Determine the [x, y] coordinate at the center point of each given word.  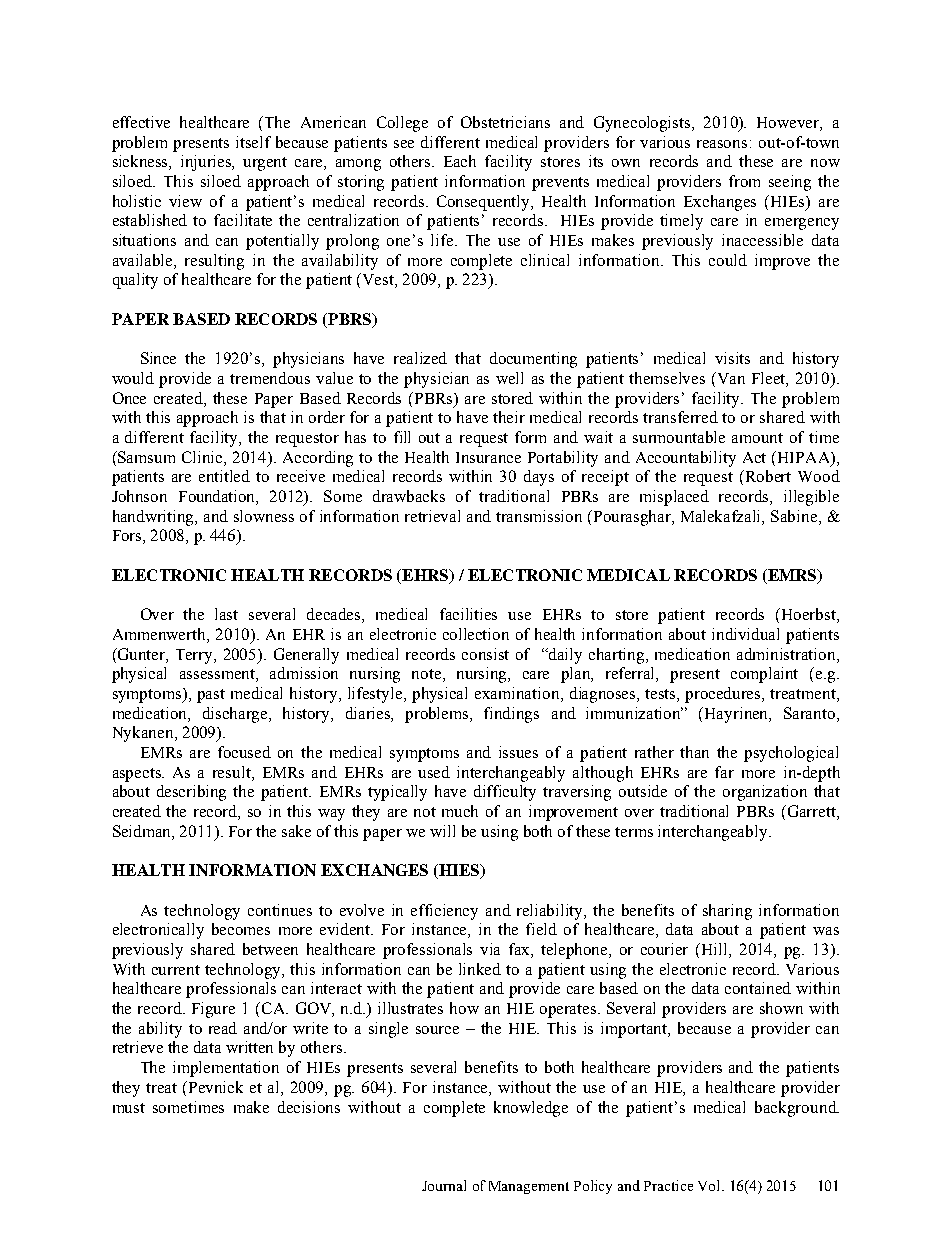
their [509, 417]
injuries [207, 163]
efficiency [444, 912]
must [129, 1108]
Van [730, 378]
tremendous [270, 378]
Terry [196, 656]
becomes [241, 929]
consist [485, 654]
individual [745, 634]
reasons [722, 144]
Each [460, 161]
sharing [727, 912]
